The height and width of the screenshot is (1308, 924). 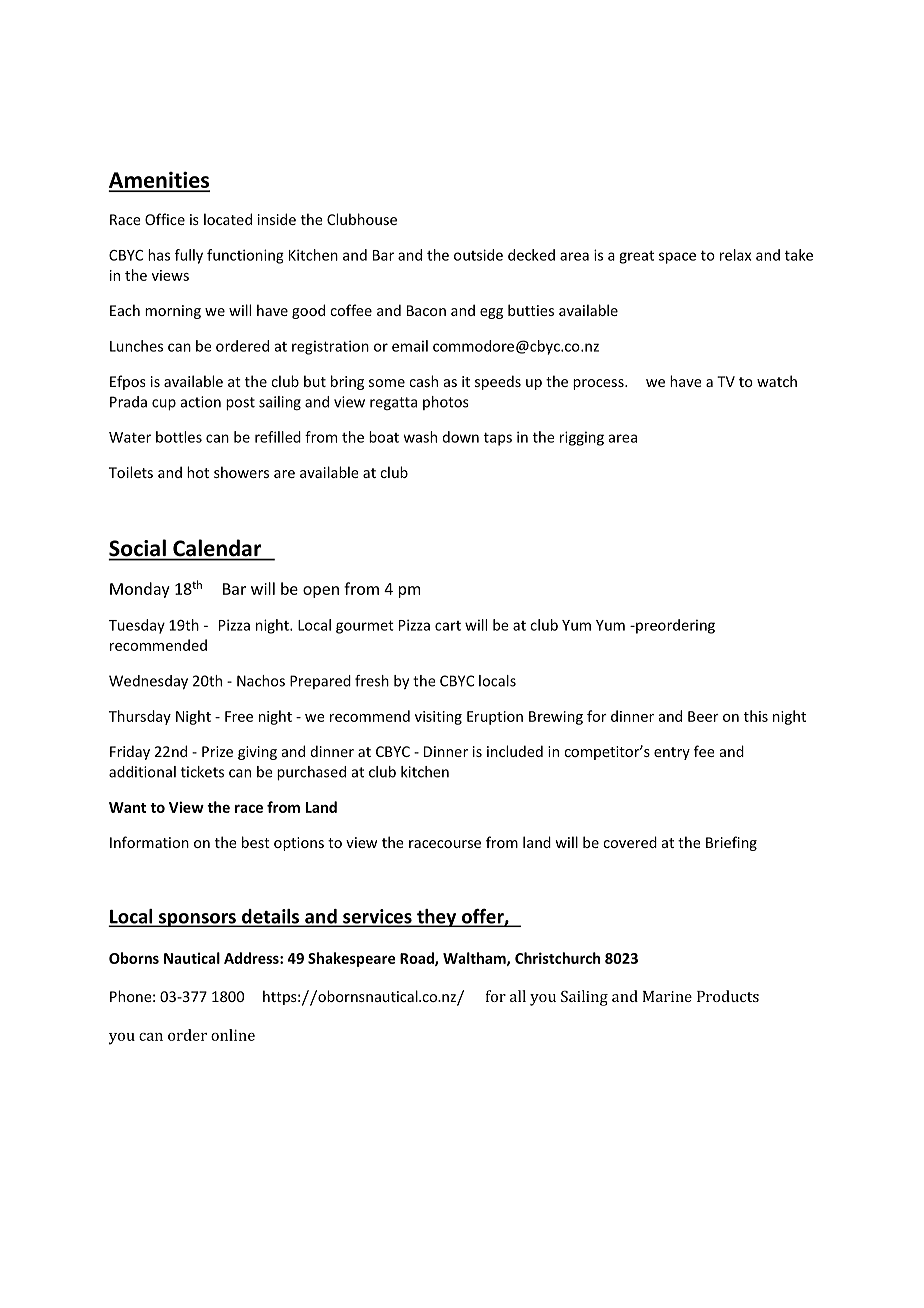 I want to click on all, so click(x=518, y=996).
